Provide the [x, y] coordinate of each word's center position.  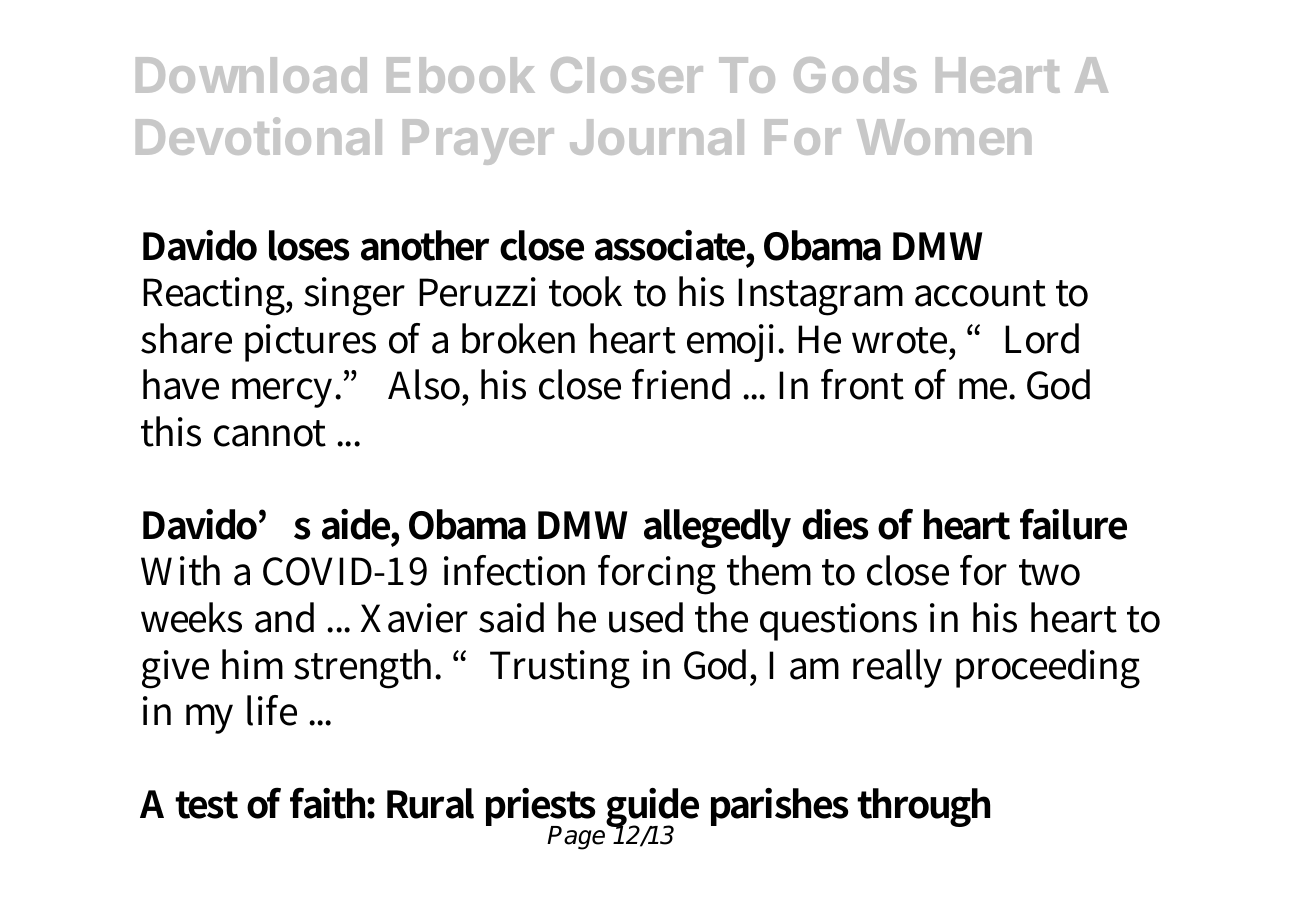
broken [518, 338]
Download [251, 75]
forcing [657, 575]
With [180, 570]
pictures [310, 343]
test [206, 805]
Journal [657, 137]
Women [944, 137]
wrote [901, 340]
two [1049, 572]
